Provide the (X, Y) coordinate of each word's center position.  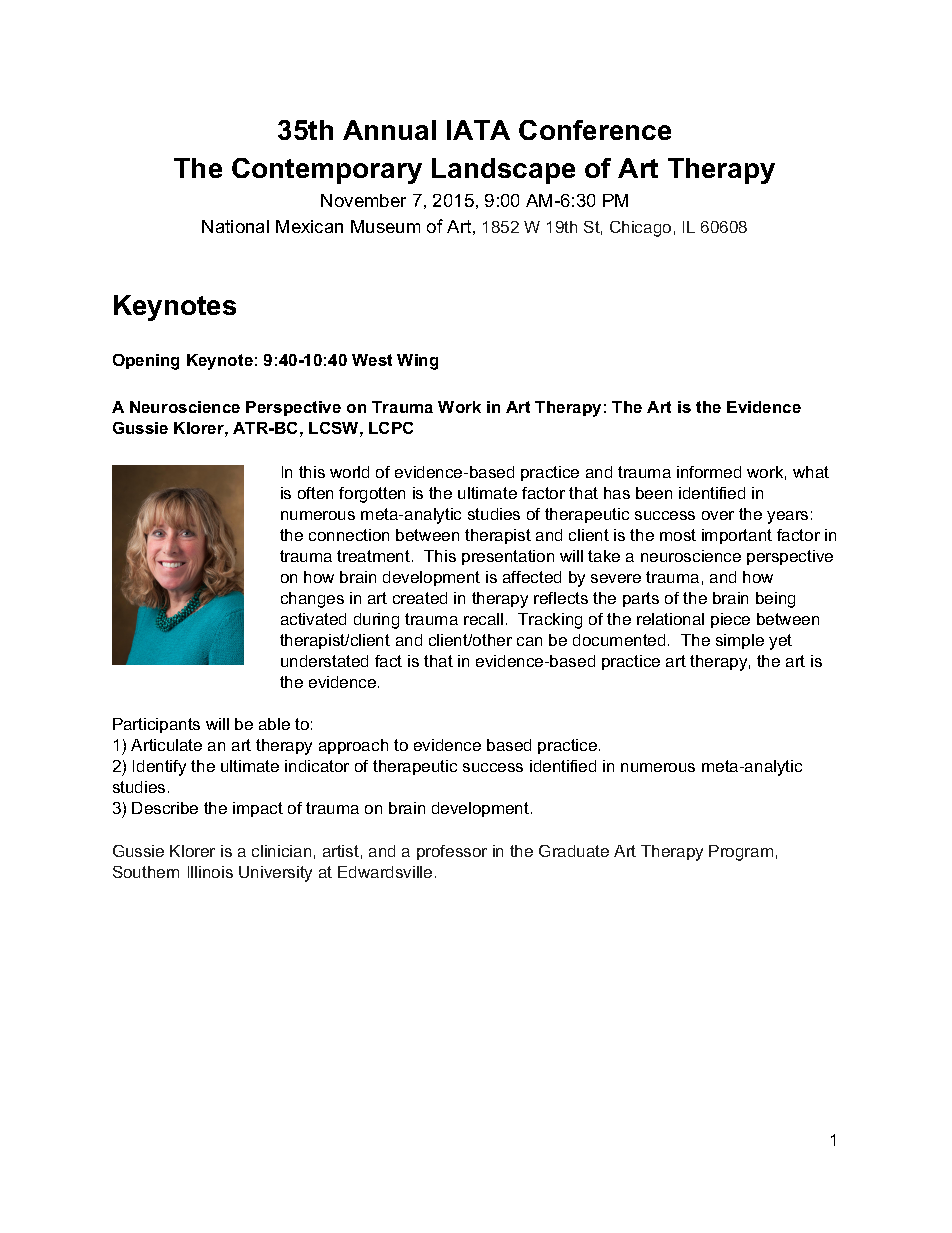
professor (452, 852)
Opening (146, 362)
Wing (417, 362)
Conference (595, 130)
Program (741, 853)
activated (313, 619)
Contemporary (327, 171)
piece (730, 620)
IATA (478, 130)
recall (483, 619)
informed (709, 472)
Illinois (210, 872)
